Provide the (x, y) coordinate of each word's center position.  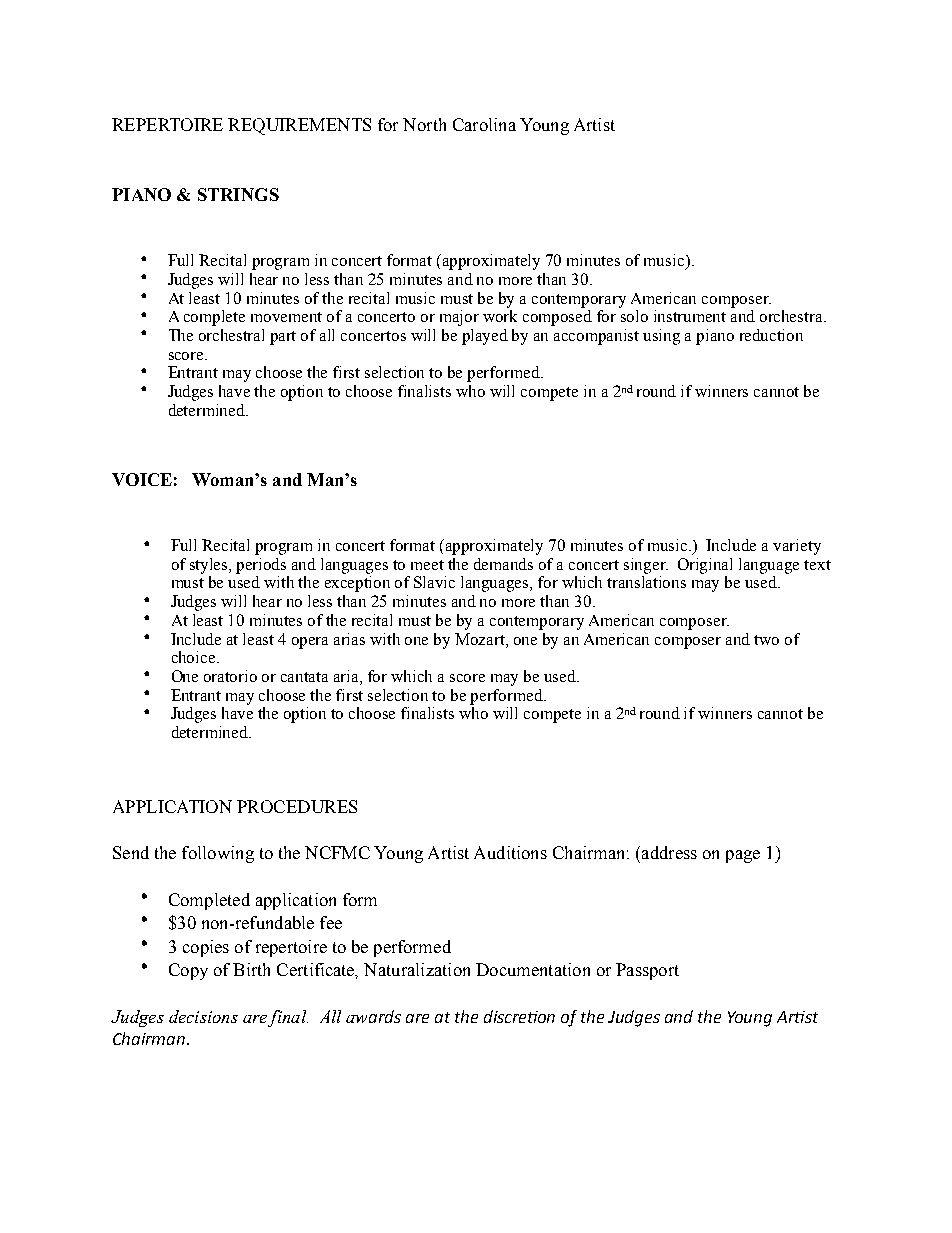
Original (705, 566)
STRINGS (238, 194)
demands (503, 564)
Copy (188, 971)
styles (210, 566)
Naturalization (417, 969)
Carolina (484, 124)
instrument (690, 316)
